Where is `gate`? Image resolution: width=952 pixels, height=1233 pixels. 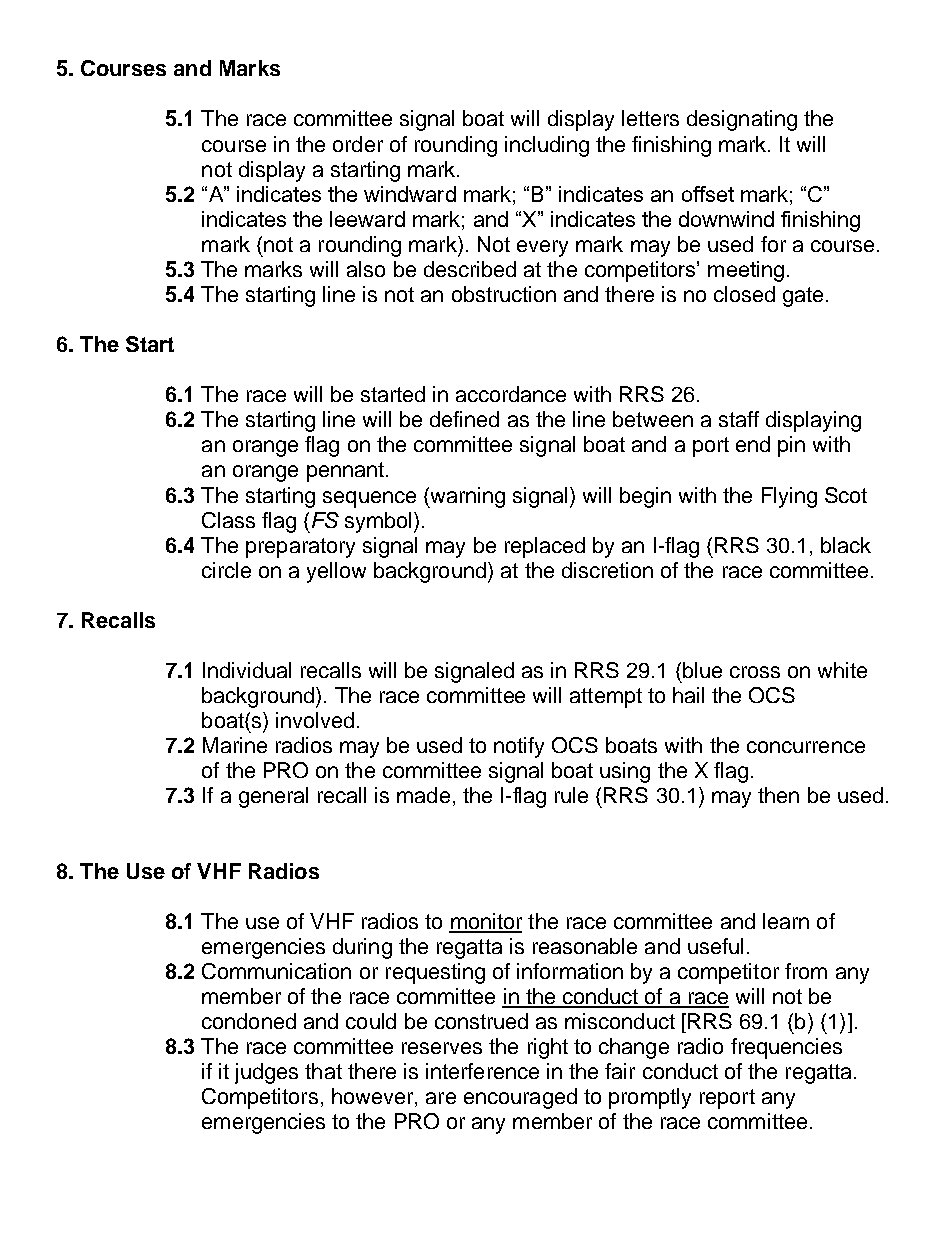 gate is located at coordinates (803, 297).
